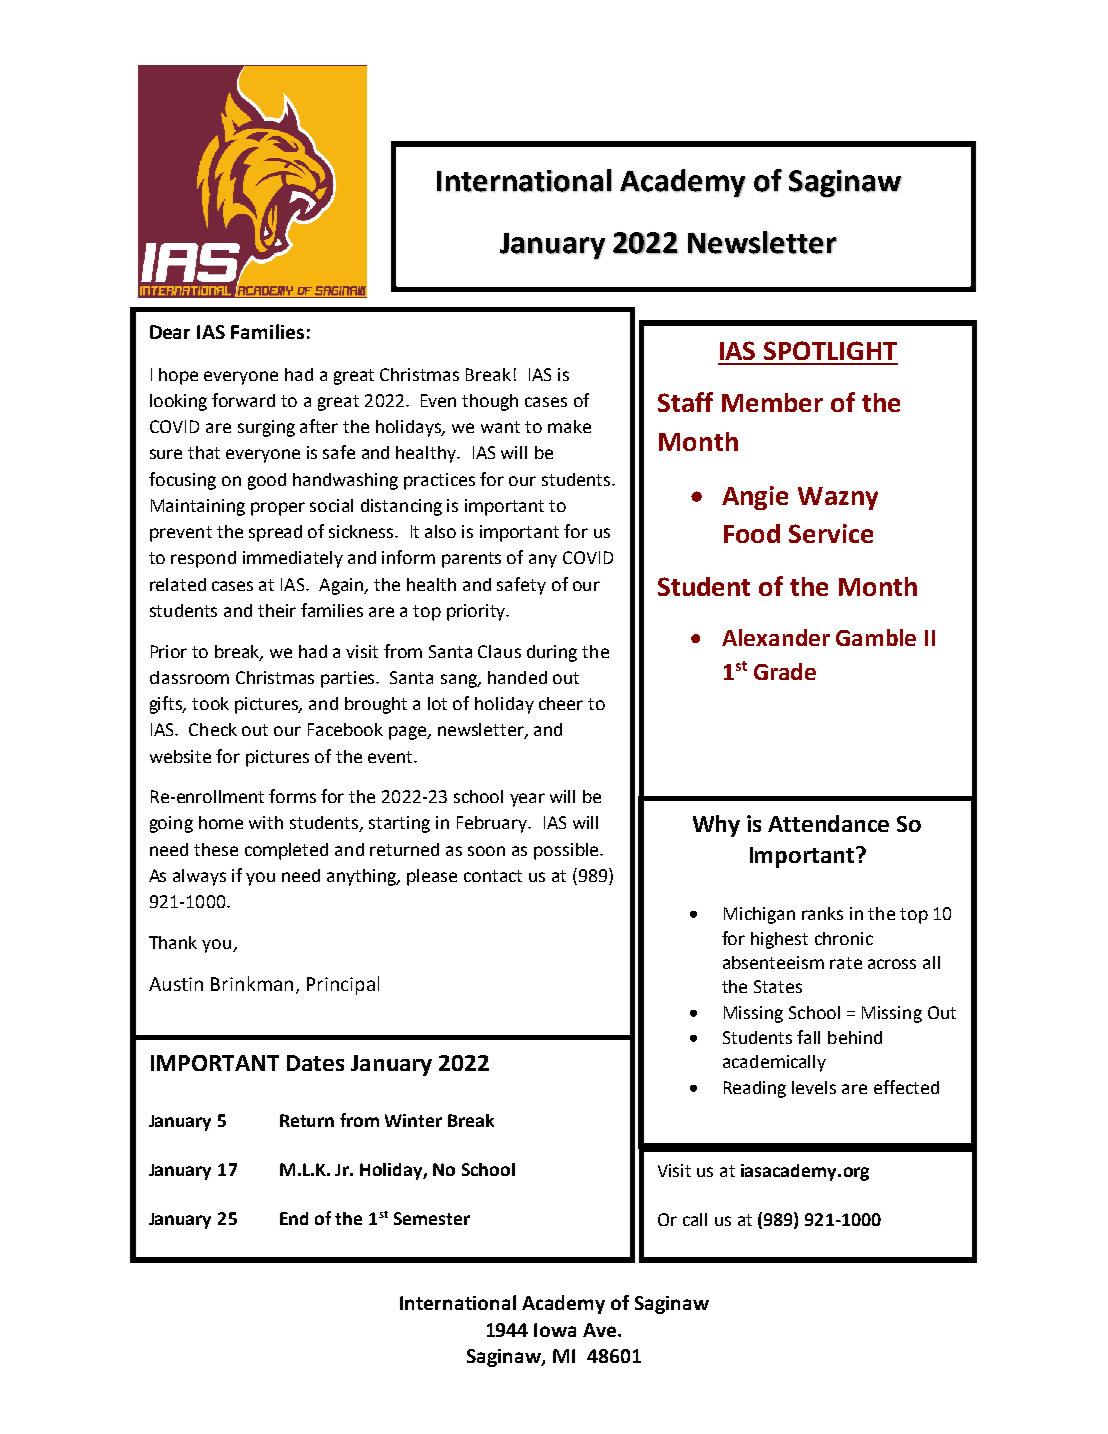 Image resolution: width=1108 pixels, height=1434 pixels. What do you see at coordinates (772, 402) in the page?
I see `Member` at bounding box center [772, 402].
